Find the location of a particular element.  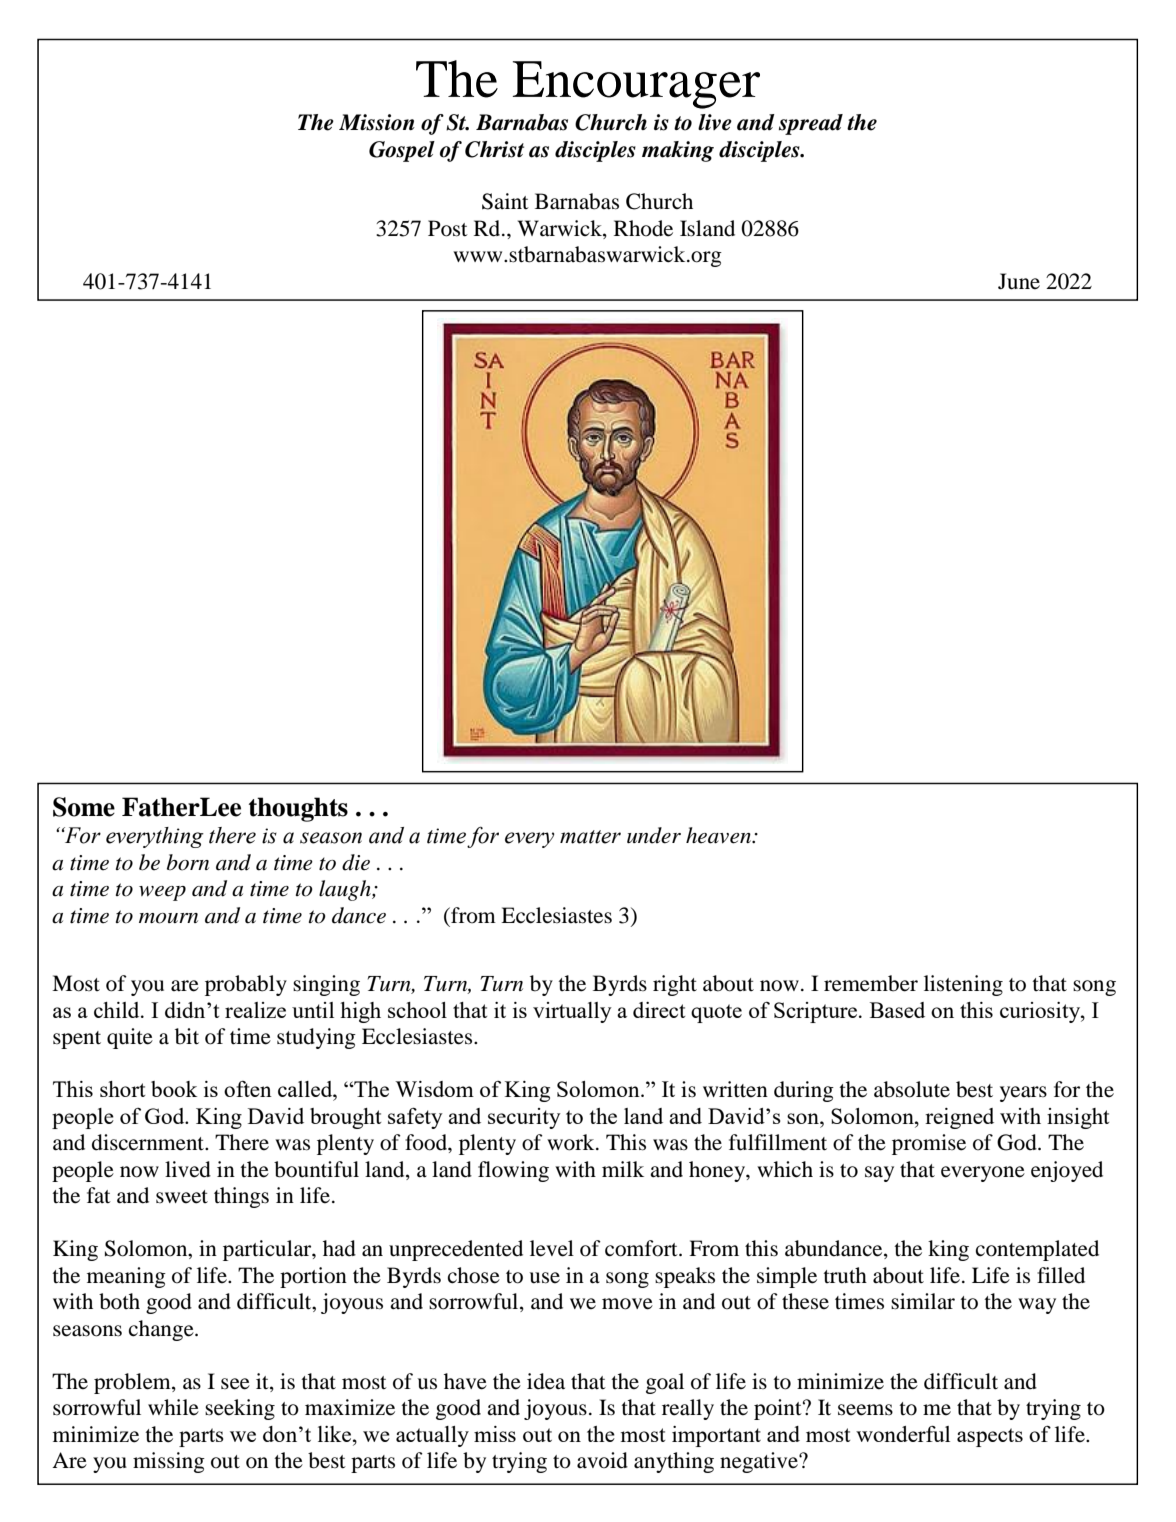

June is located at coordinates (1019, 281).
